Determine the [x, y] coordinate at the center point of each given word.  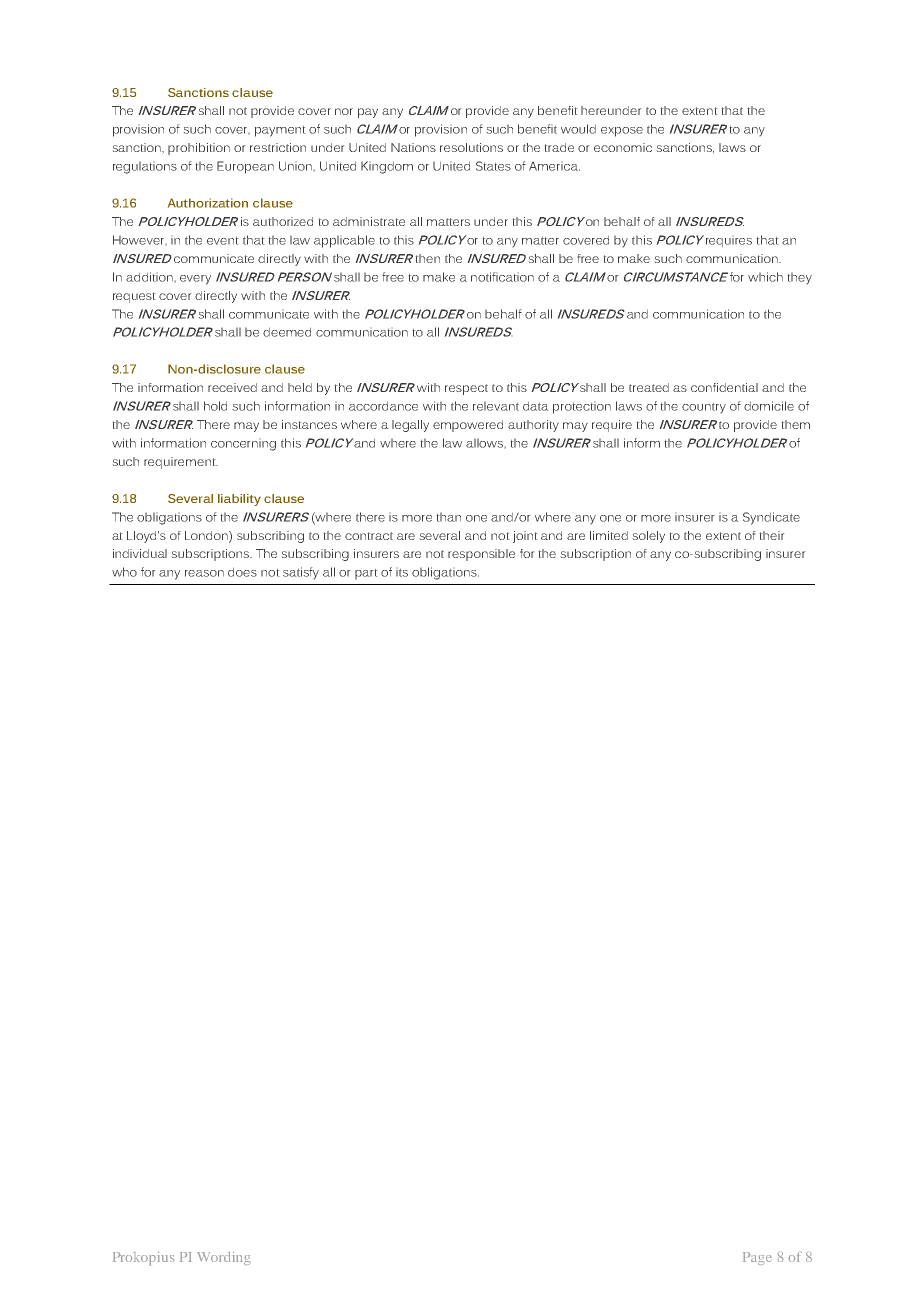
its [402, 572]
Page [757, 1258]
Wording [223, 1258]
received [232, 387]
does [242, 572]
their [772, 535]
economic [623, 147]
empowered [468, 426]
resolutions [471, 147]
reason [204, 573]
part [366, 574]
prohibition [199, 149]
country [704, 408]
